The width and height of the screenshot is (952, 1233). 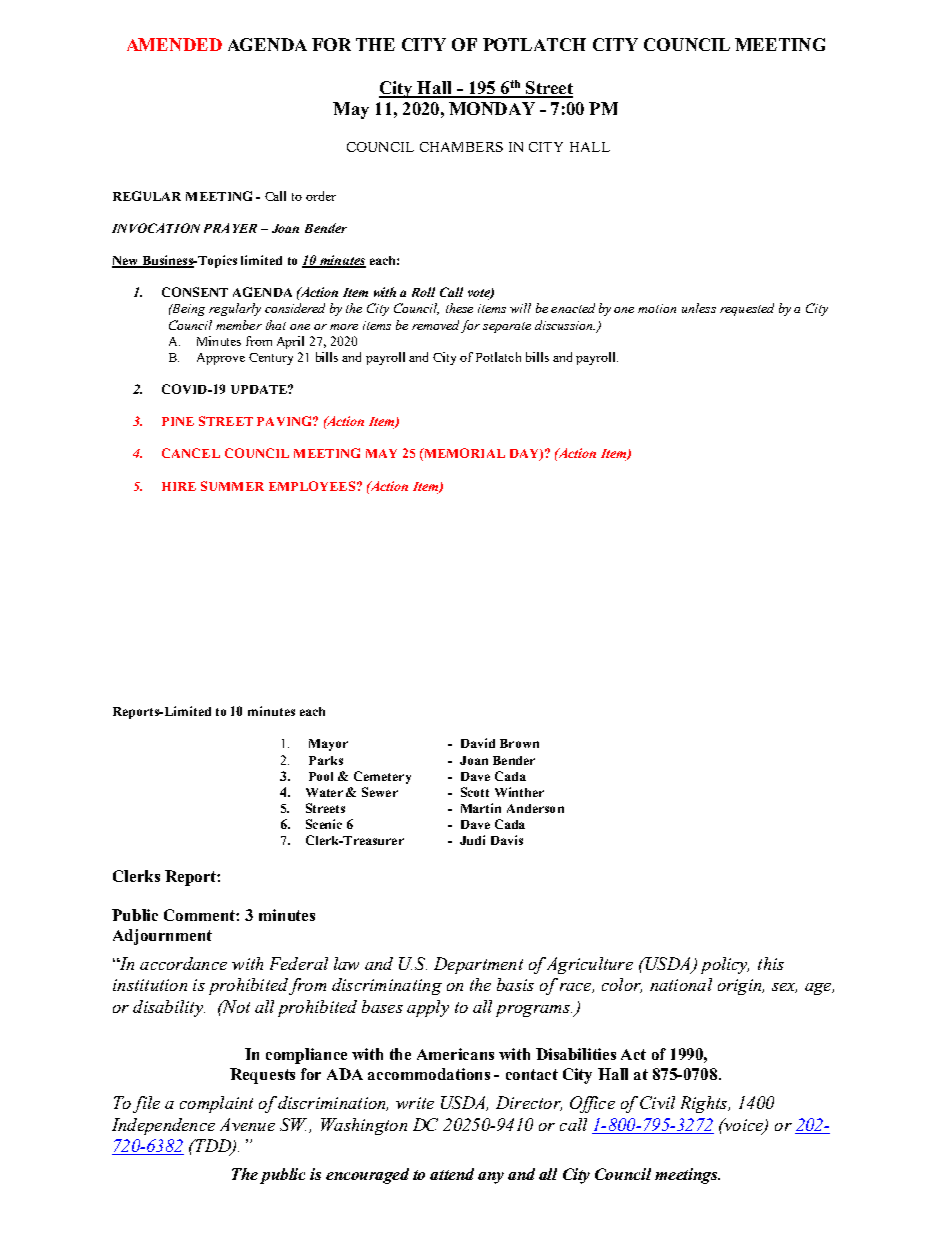 I want to click on Independence, so click(x=163, y=1126).
